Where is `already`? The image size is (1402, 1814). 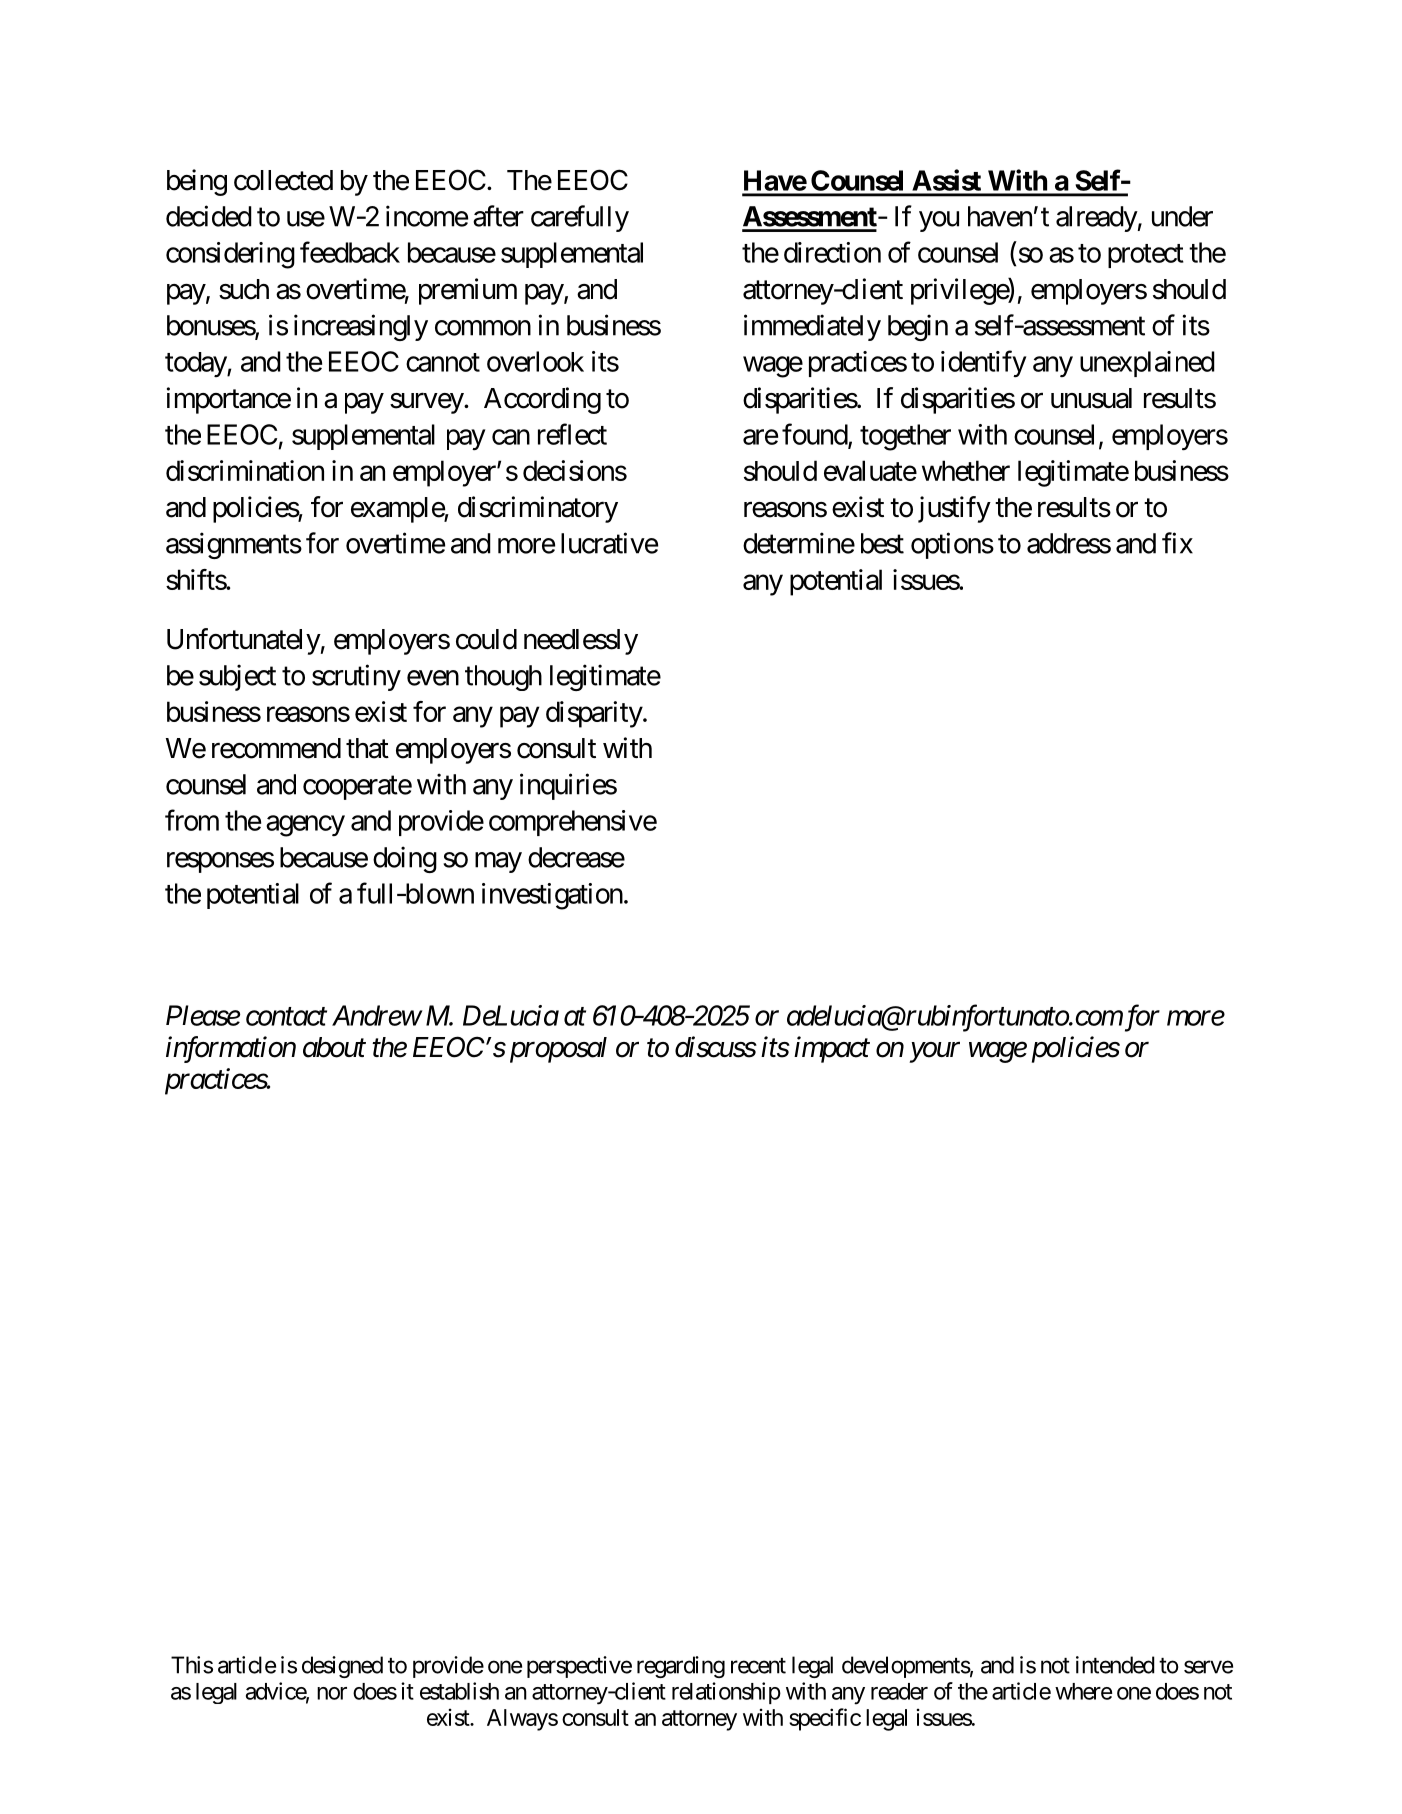 already is located at coordinates (1097, 219).
